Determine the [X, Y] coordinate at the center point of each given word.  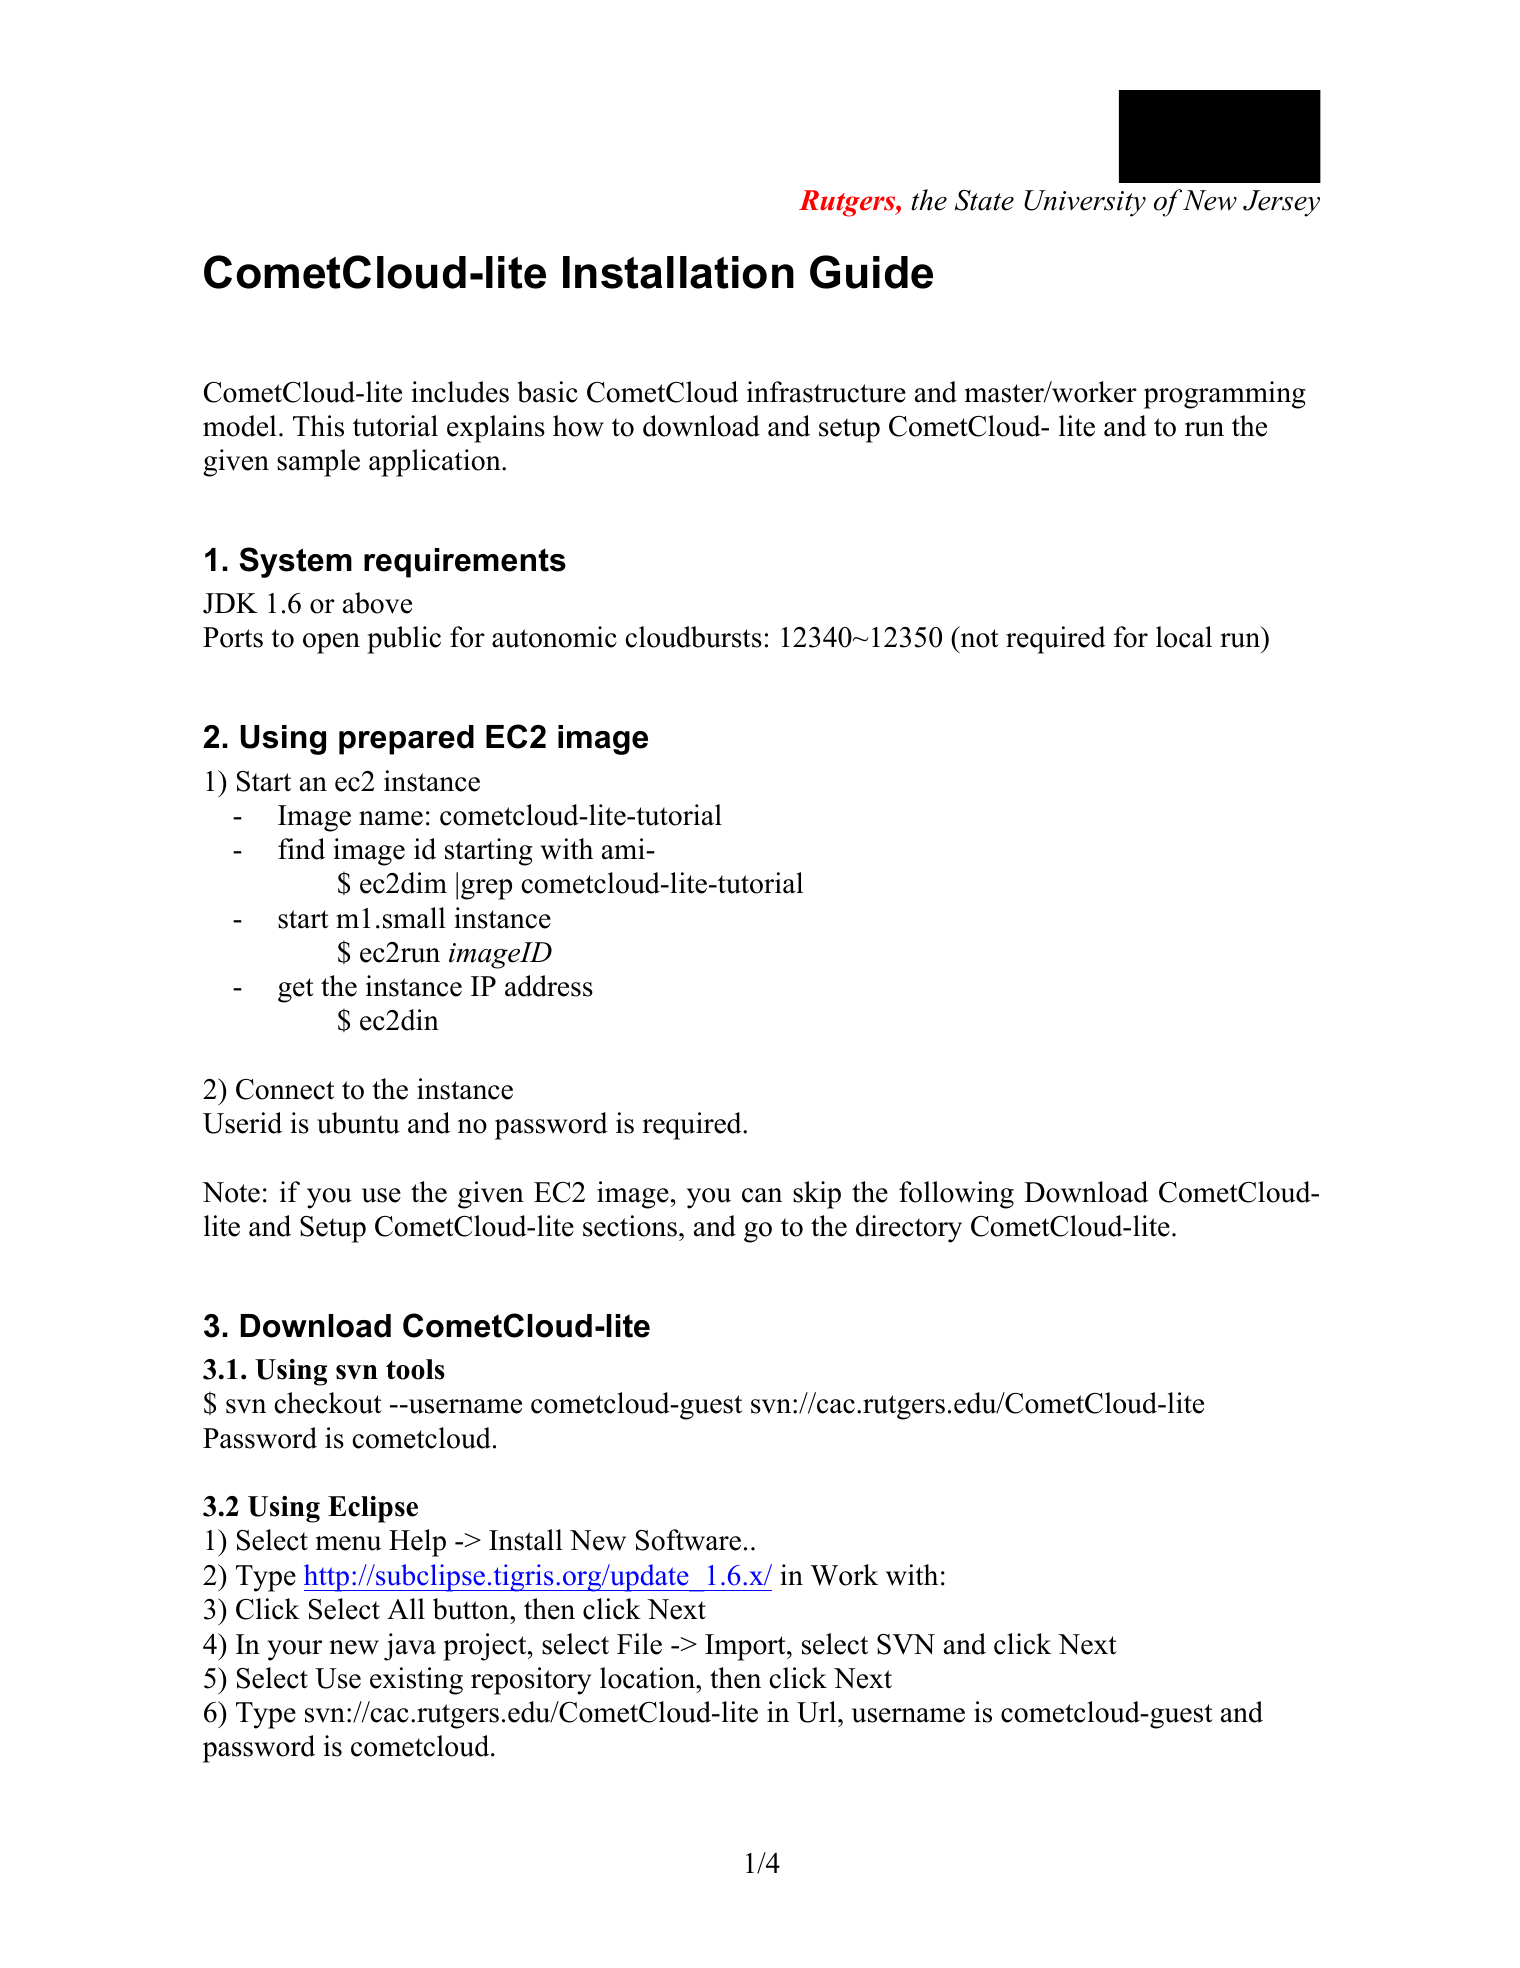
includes [460, 392]
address [549, 986]
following [956, 1195]
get [296, 990]
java [410, 1647]
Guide [871, 272]
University [1085, 203]
